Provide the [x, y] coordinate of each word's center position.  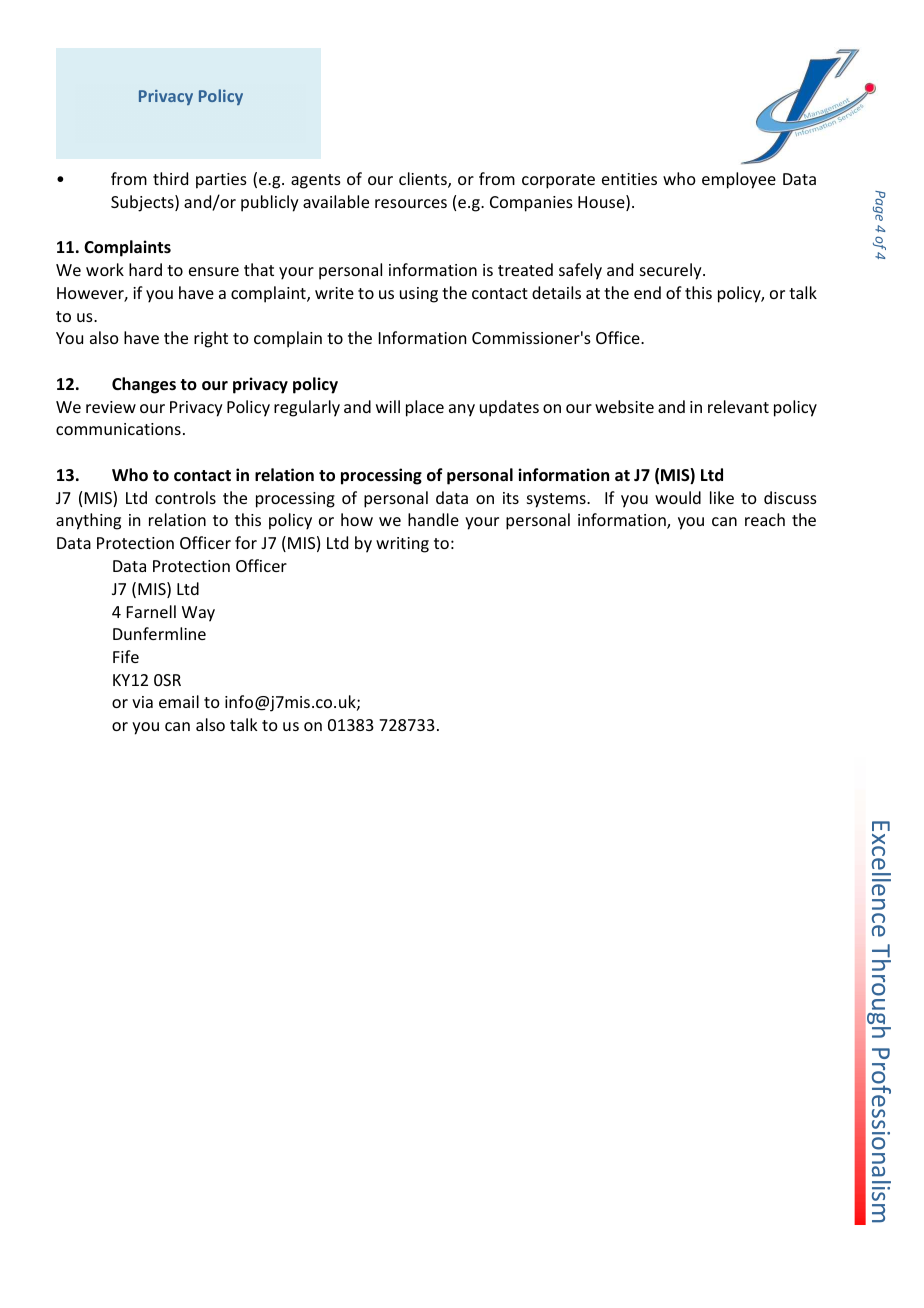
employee [739, 180]
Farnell [151, 611]
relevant [738, 406]
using [419, 295]
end [647, 292]
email [179, 701]
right [211, 339]
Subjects [143, 203]
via [142, 702]
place [425, 408]
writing [402, 545]
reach [765, 519]
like [722, 497]
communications [118, 429]
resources [411, 203]
